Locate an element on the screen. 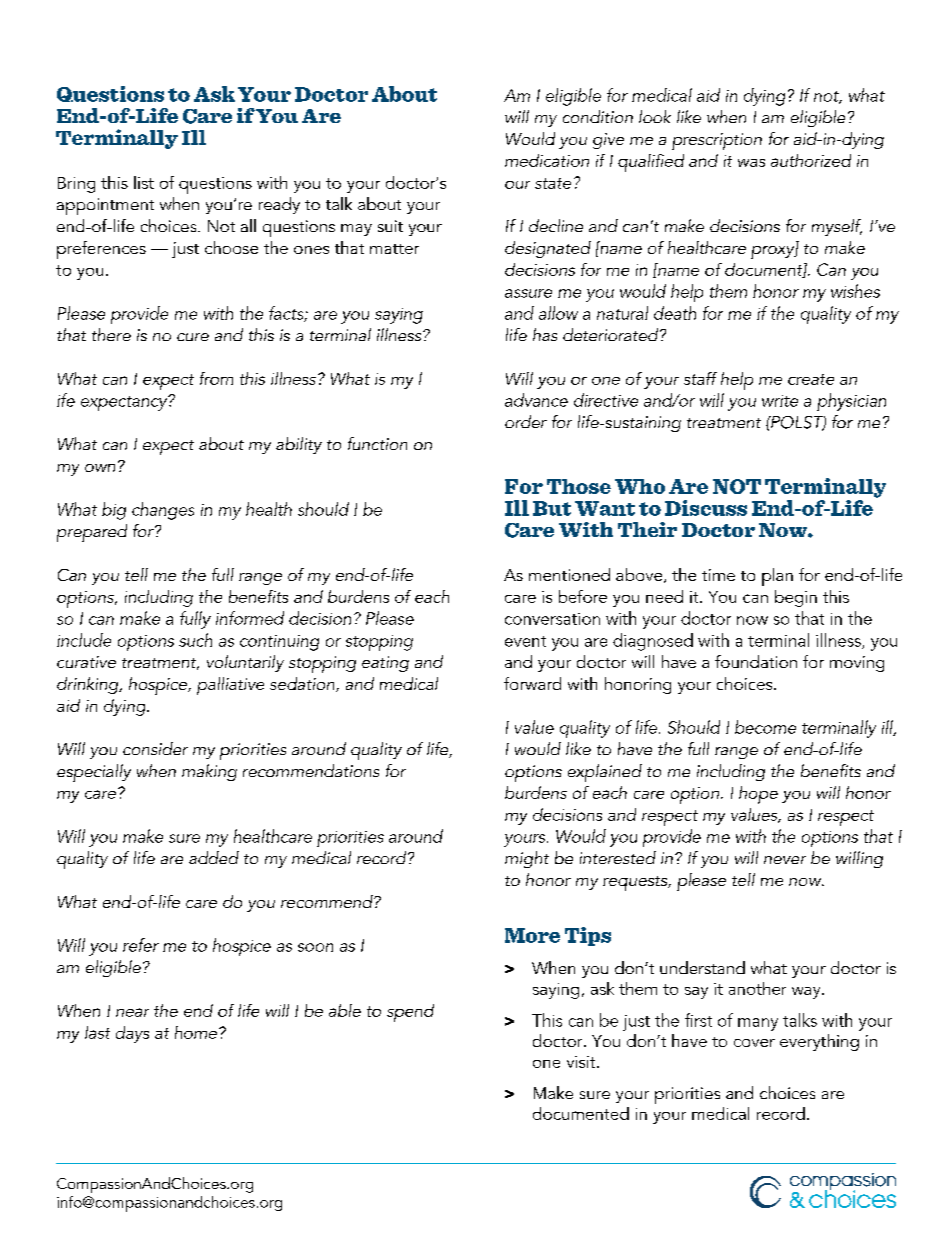  medication is located at coordinates (547, 160).
